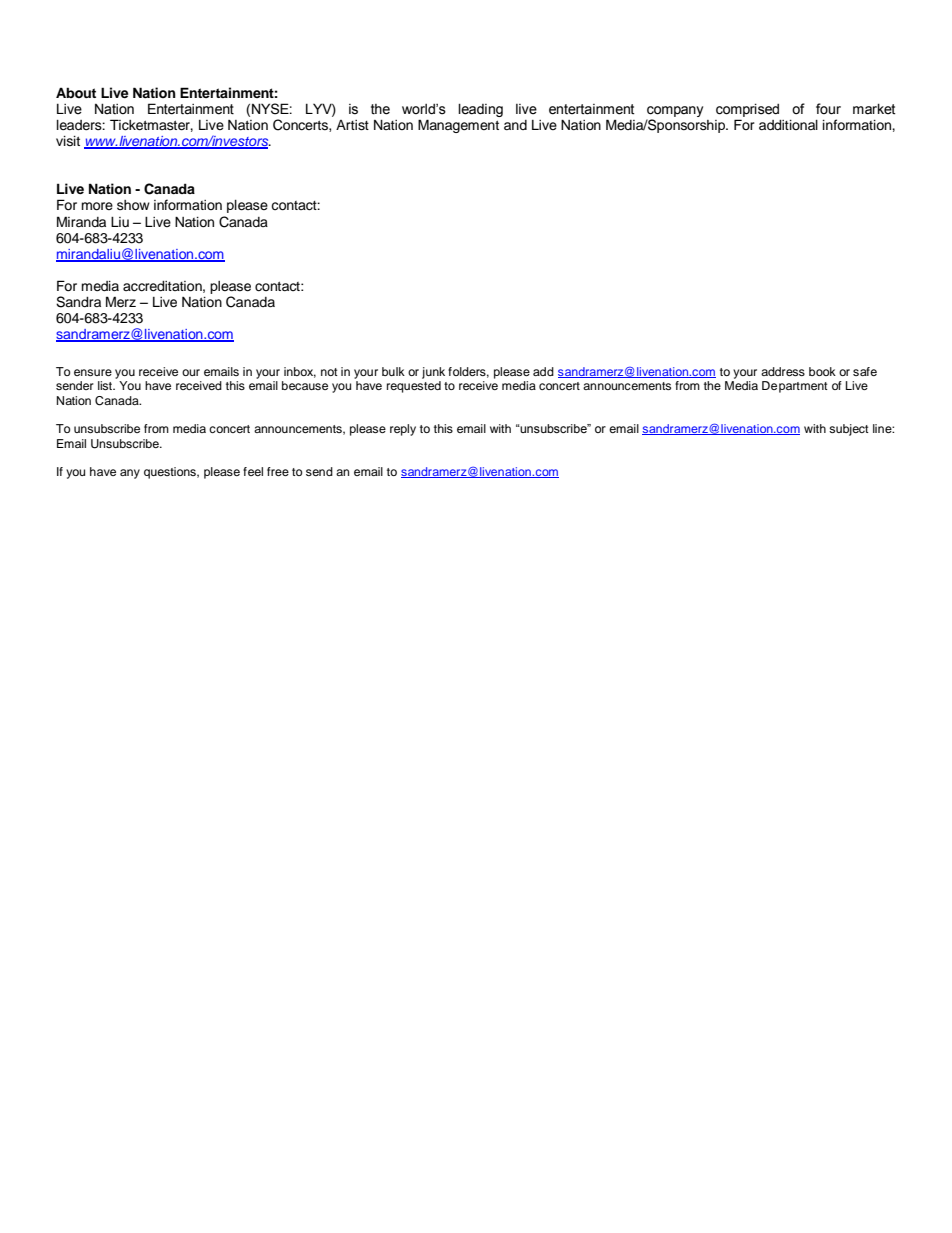 Image resolution: width=952 pixels, height=1233 pixels. I want to click on About, so click(76, 92).
